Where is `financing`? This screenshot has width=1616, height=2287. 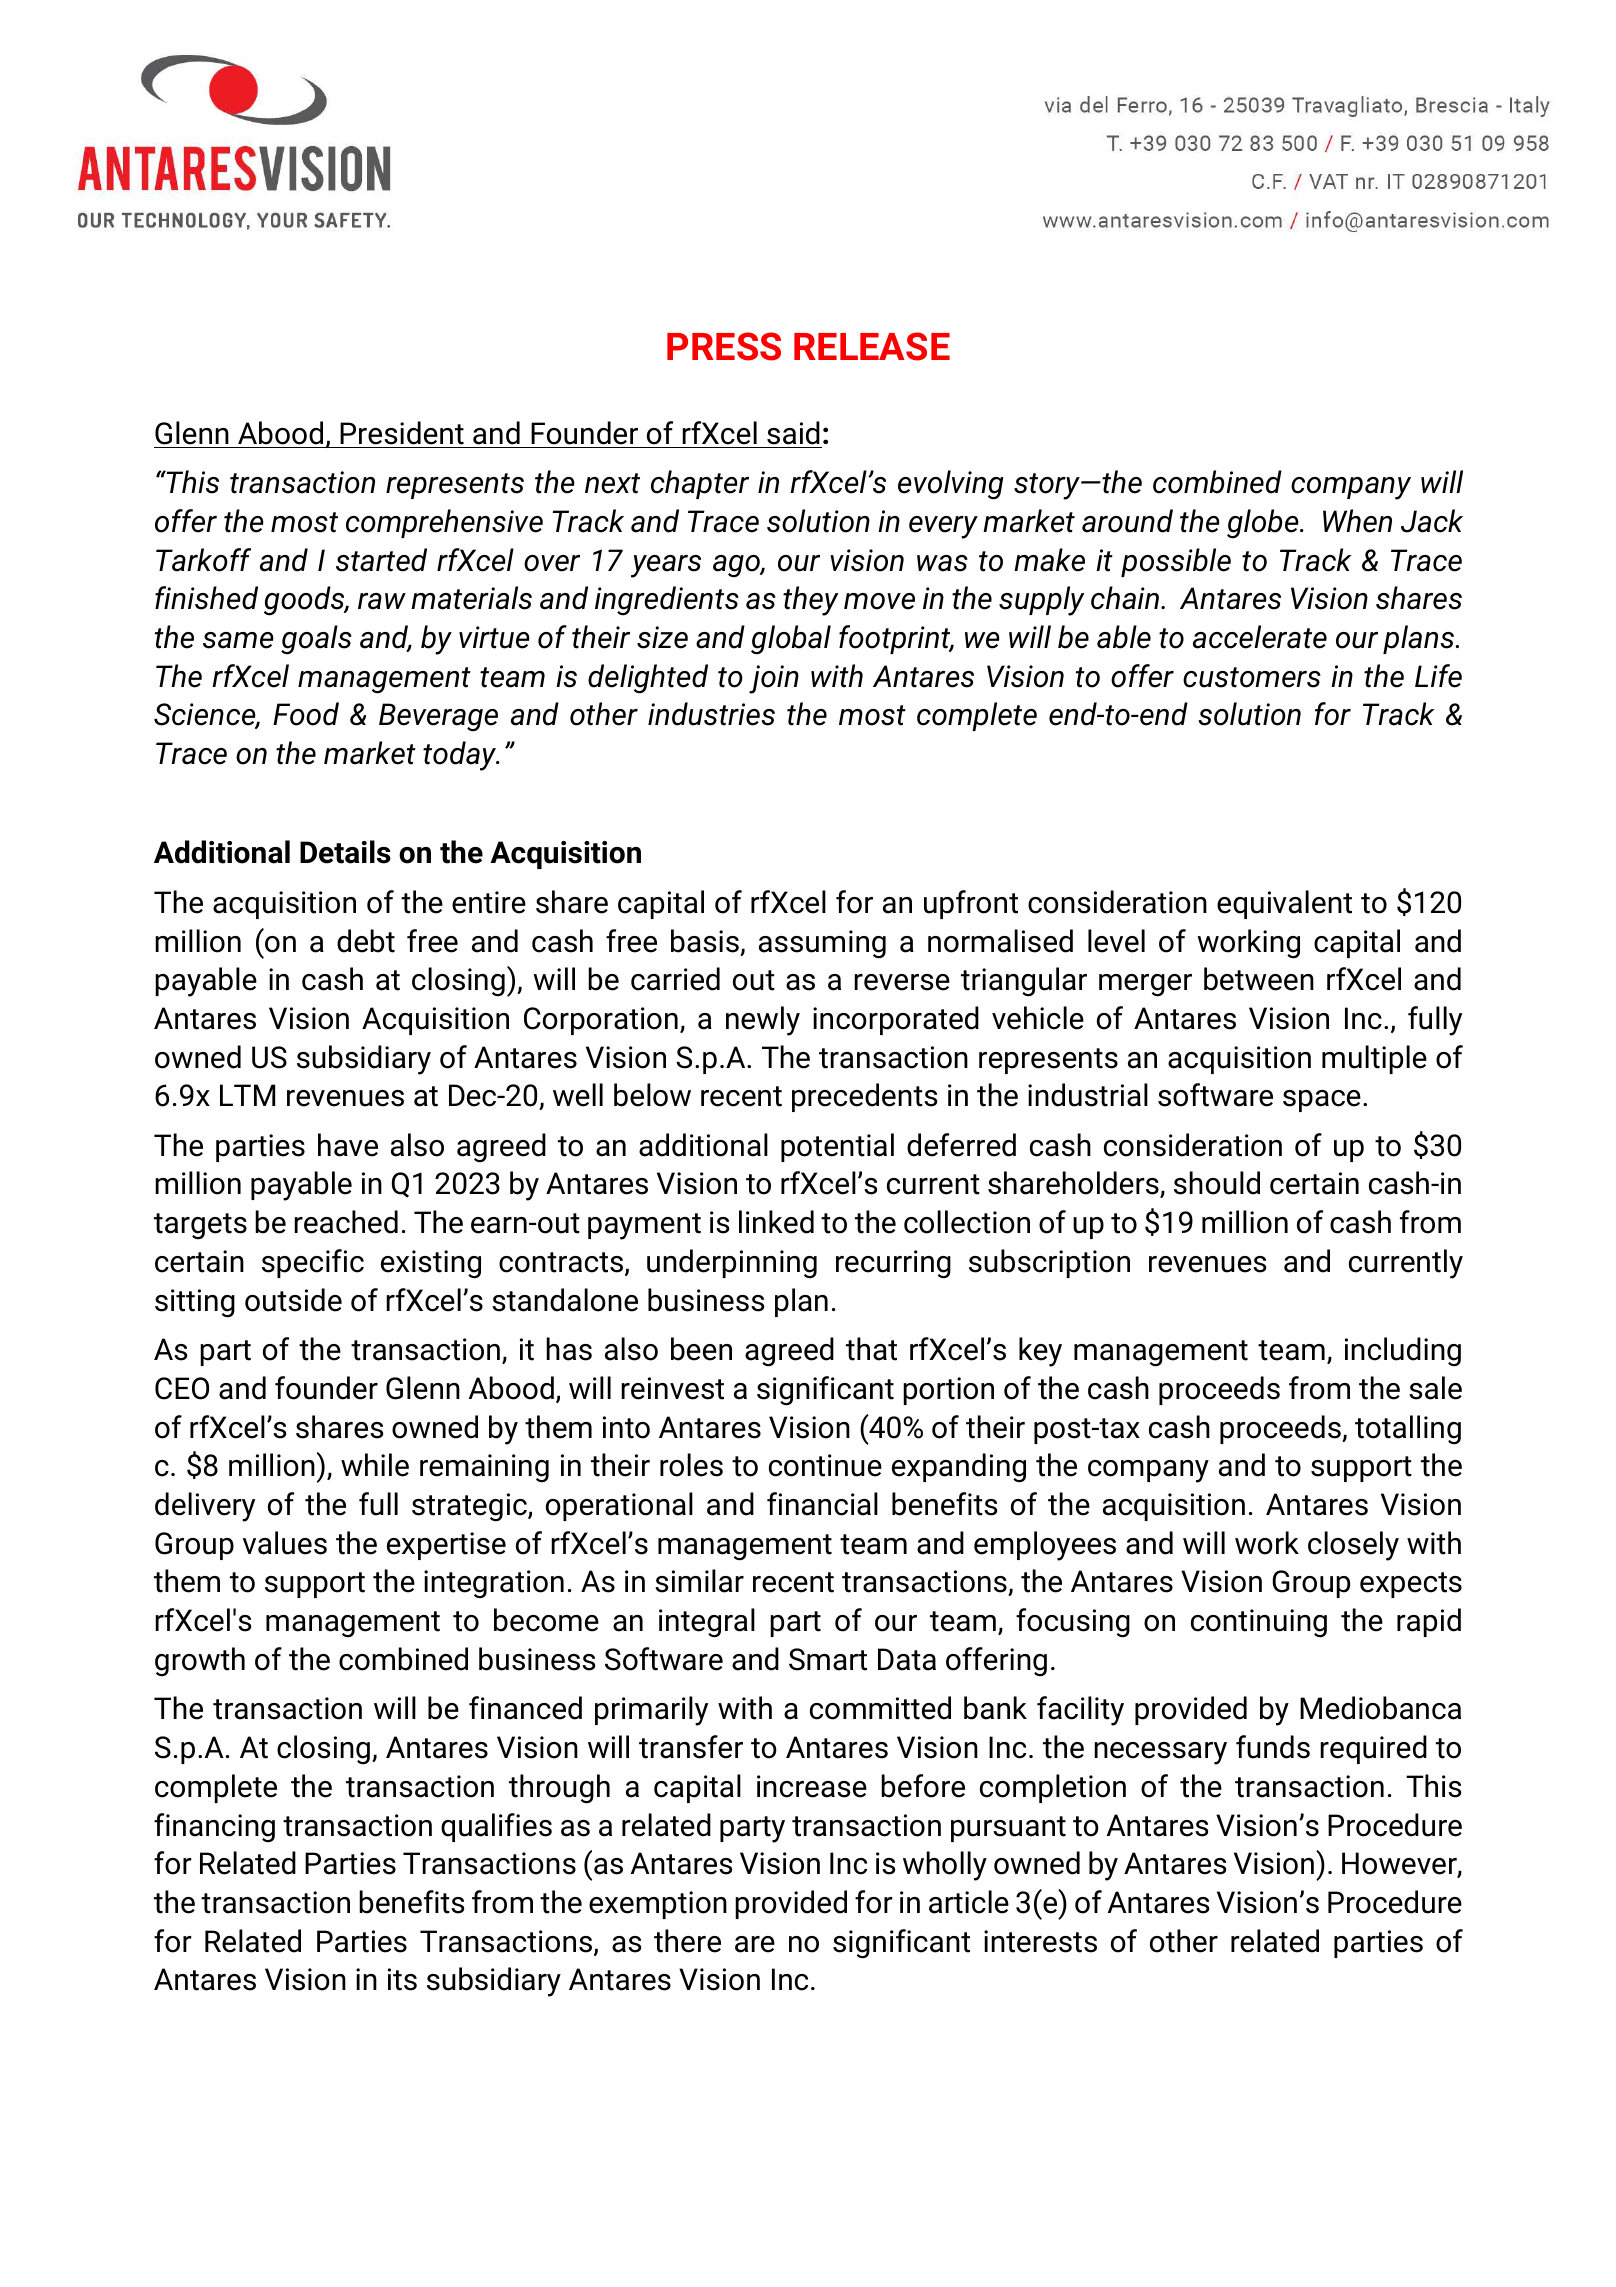 financing is located at coordinates (214, 1828).
